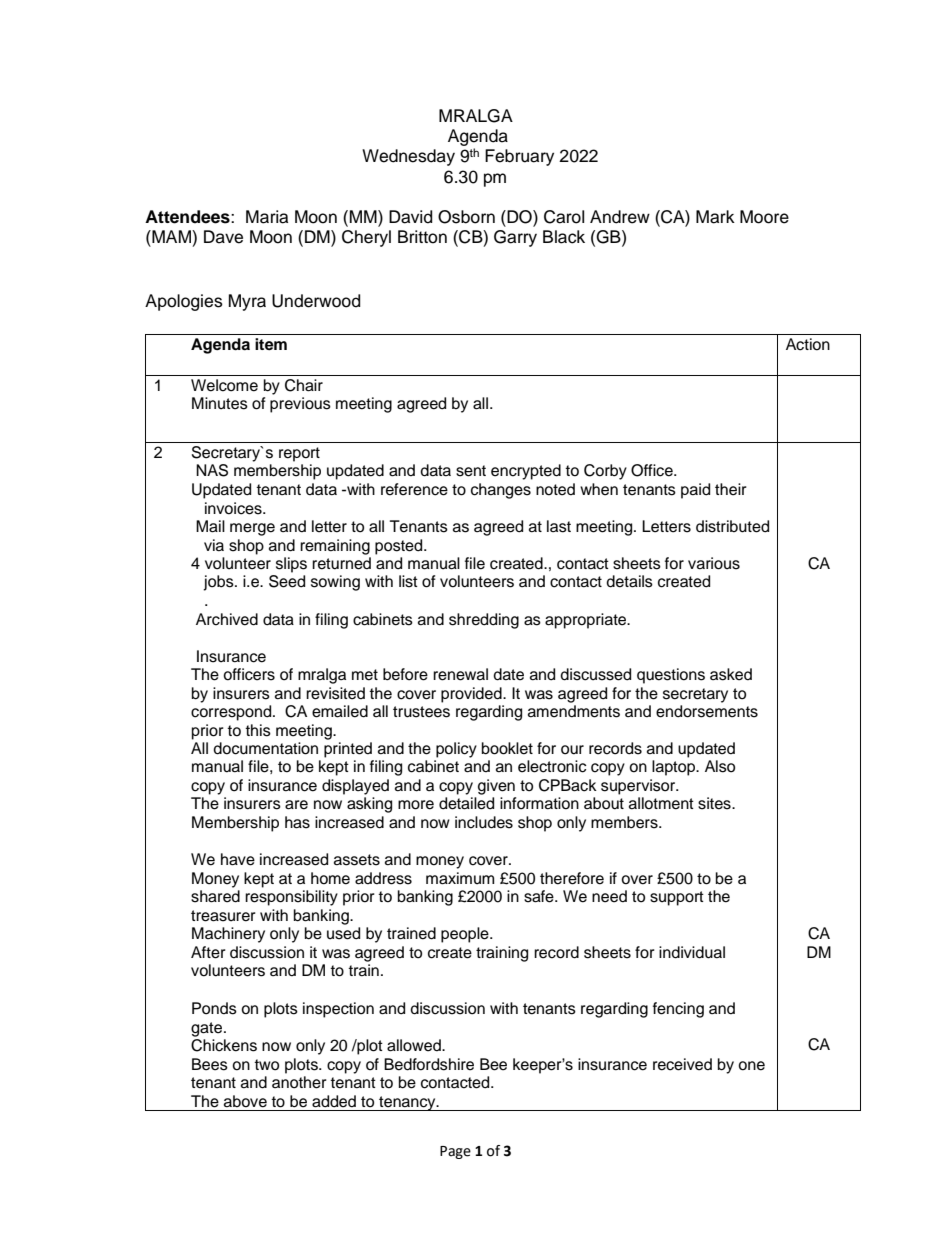 The image size is (952, 1233). What do you see at coordinates (471, 471) in the screenshot?
I see `sent` at bounding box center [471, 471].
